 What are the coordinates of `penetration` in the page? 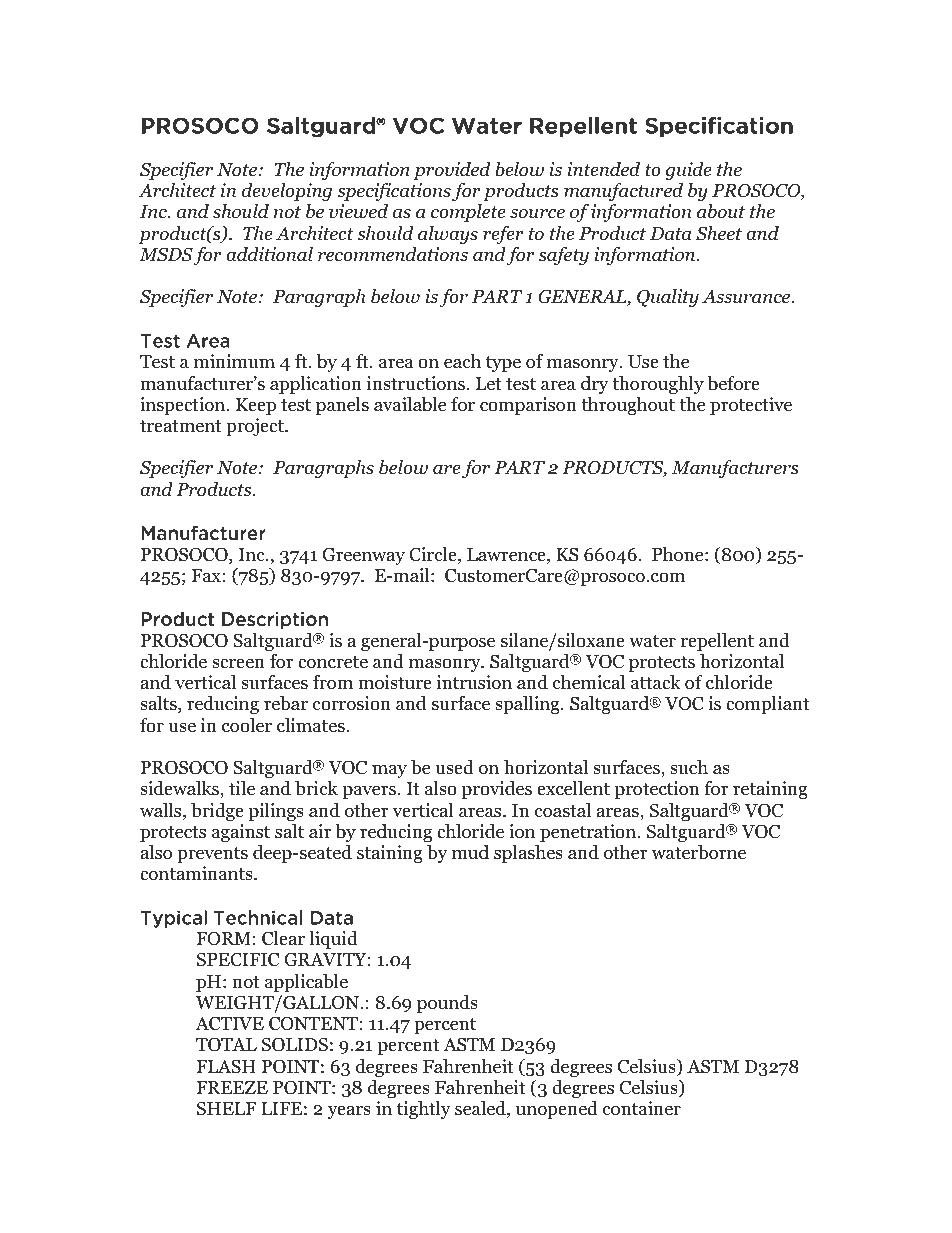 It's located at (589, 833).
